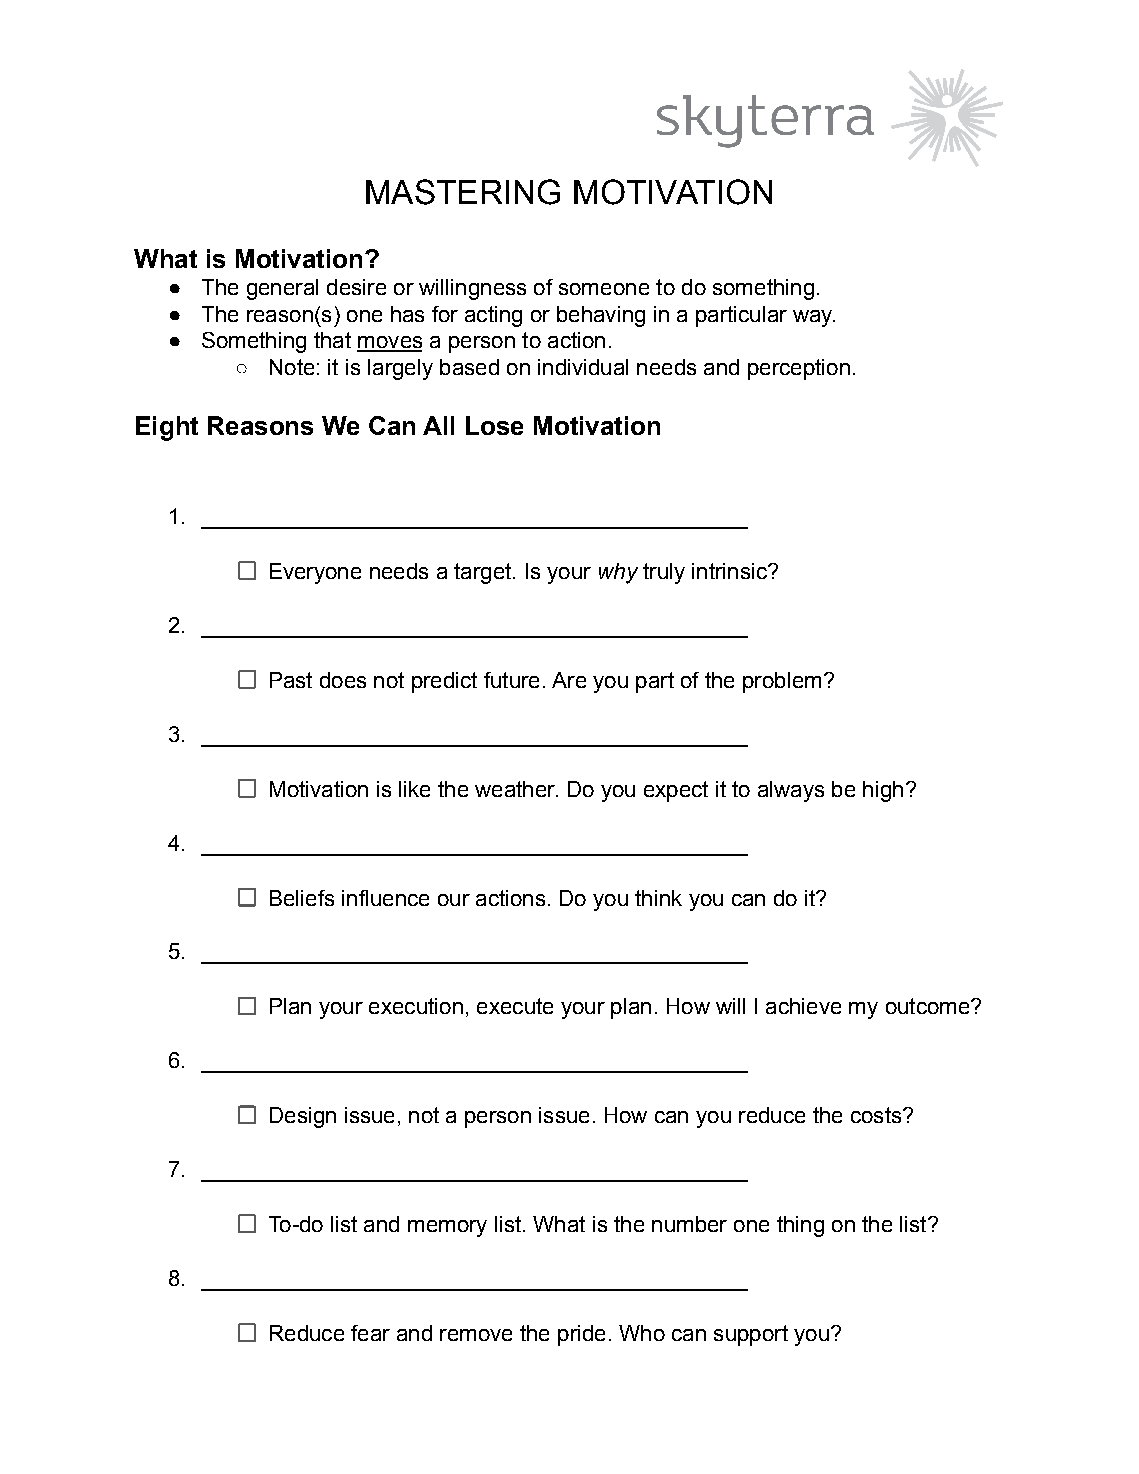 The height and width of the screenshot is (1474, 1139). I want to click on high, so click(883, 791).
